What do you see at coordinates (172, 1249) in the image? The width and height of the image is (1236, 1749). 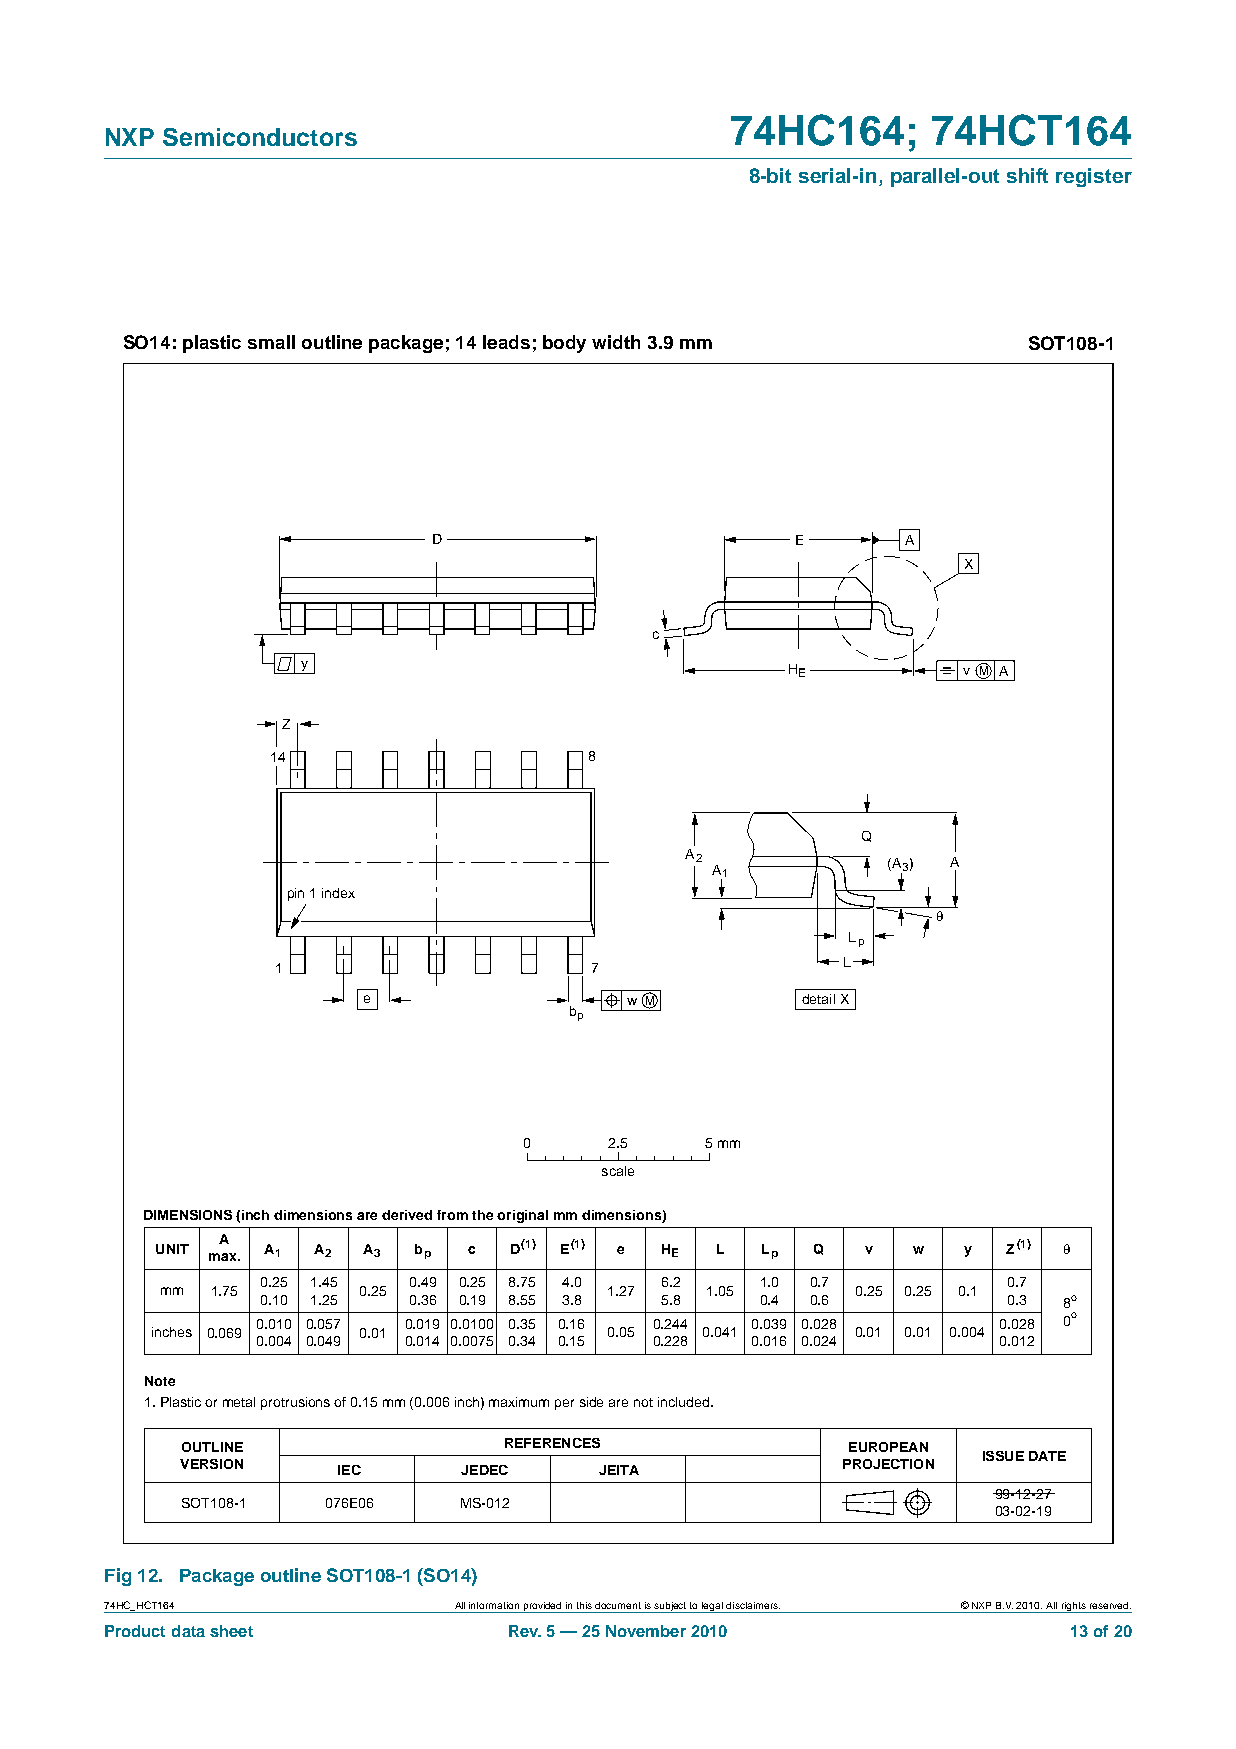 I see `UNIT` at bounding box center [172, 1249].
